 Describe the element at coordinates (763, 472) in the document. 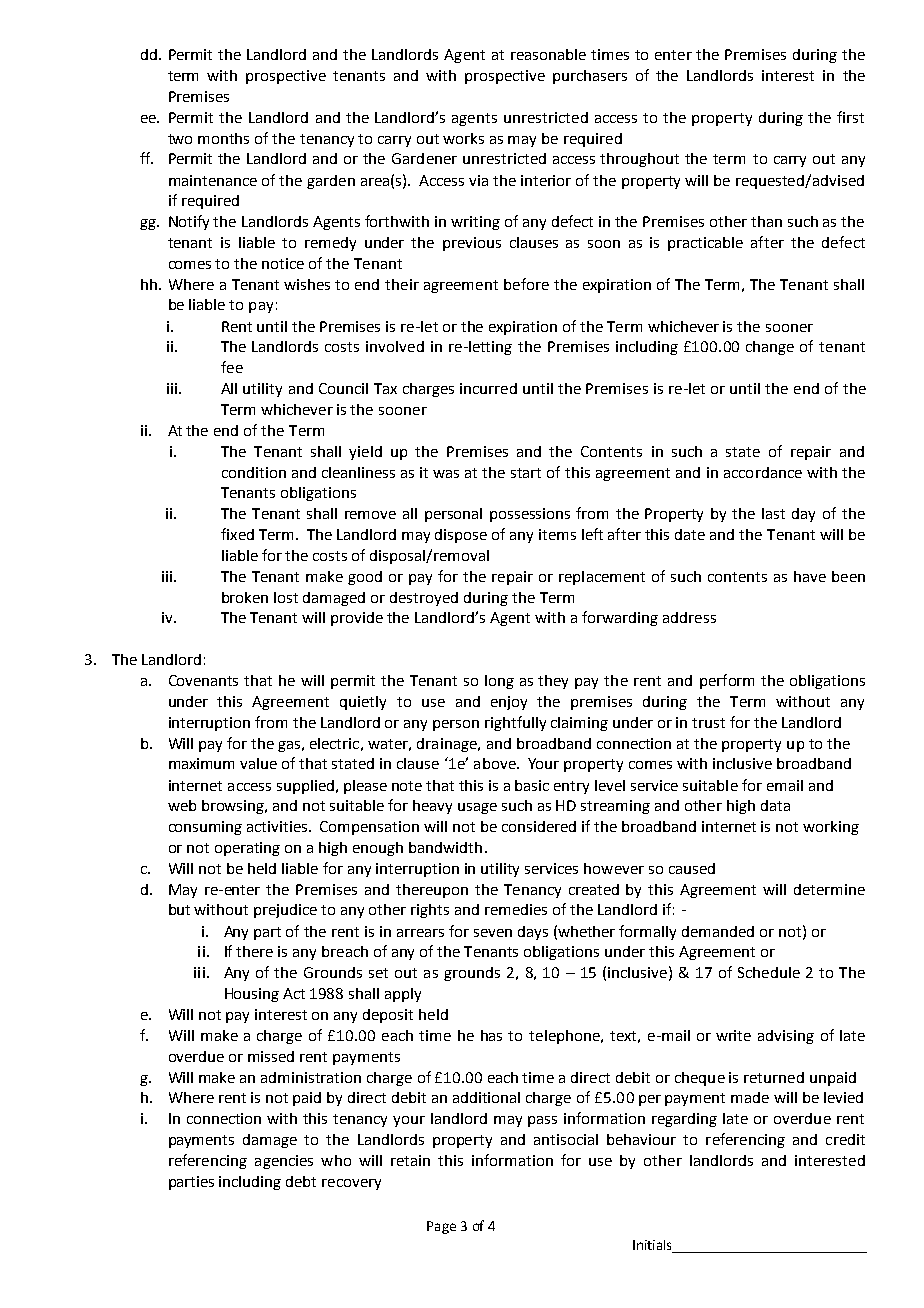

I see `accordance` at that location.
